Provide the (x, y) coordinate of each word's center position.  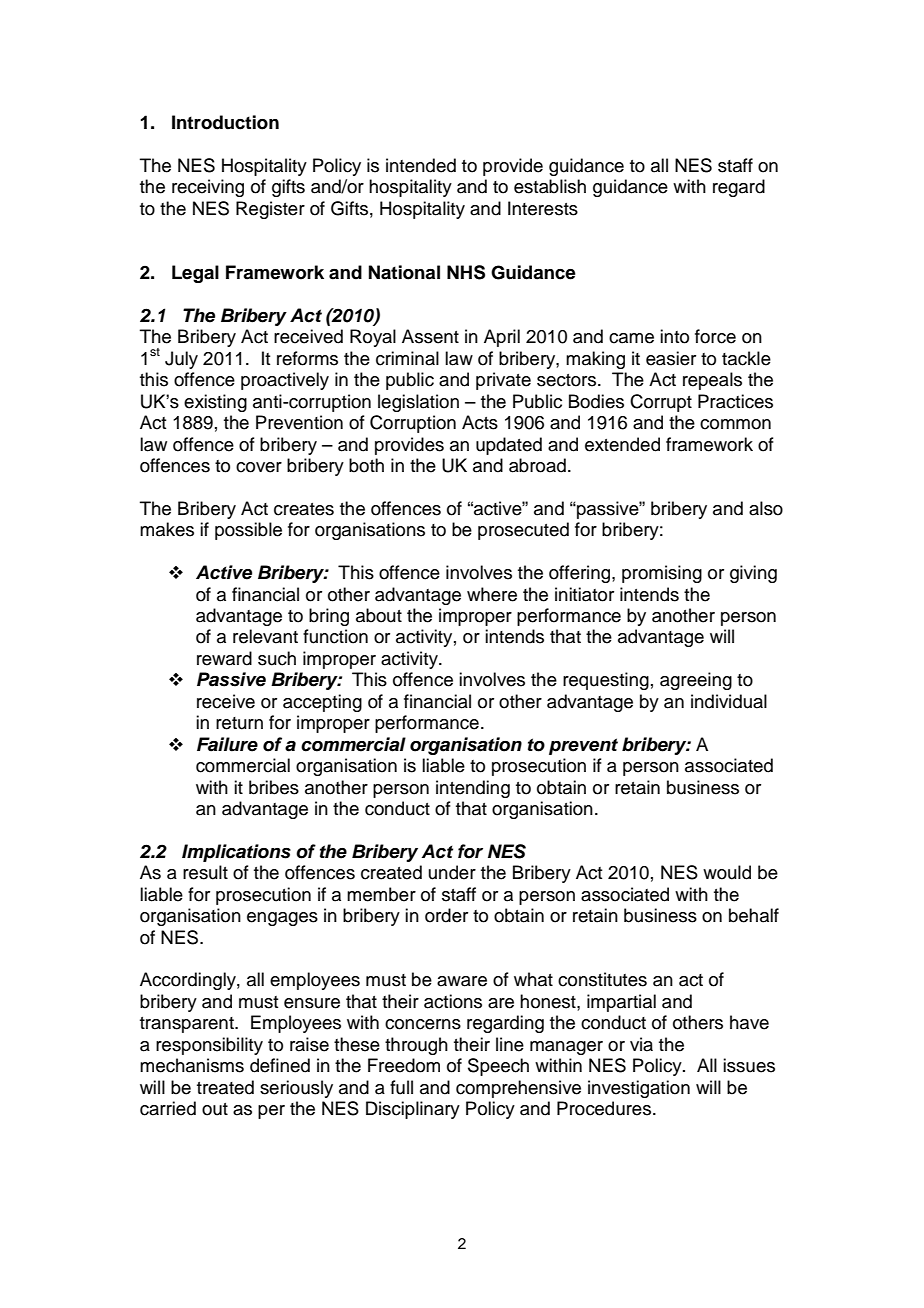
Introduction (225, 122)
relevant (265, 636)
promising (662, 574)
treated (225, 1087)
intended (421, 165)
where (492, 594)
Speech (498, 1067)
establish (550, 186)
